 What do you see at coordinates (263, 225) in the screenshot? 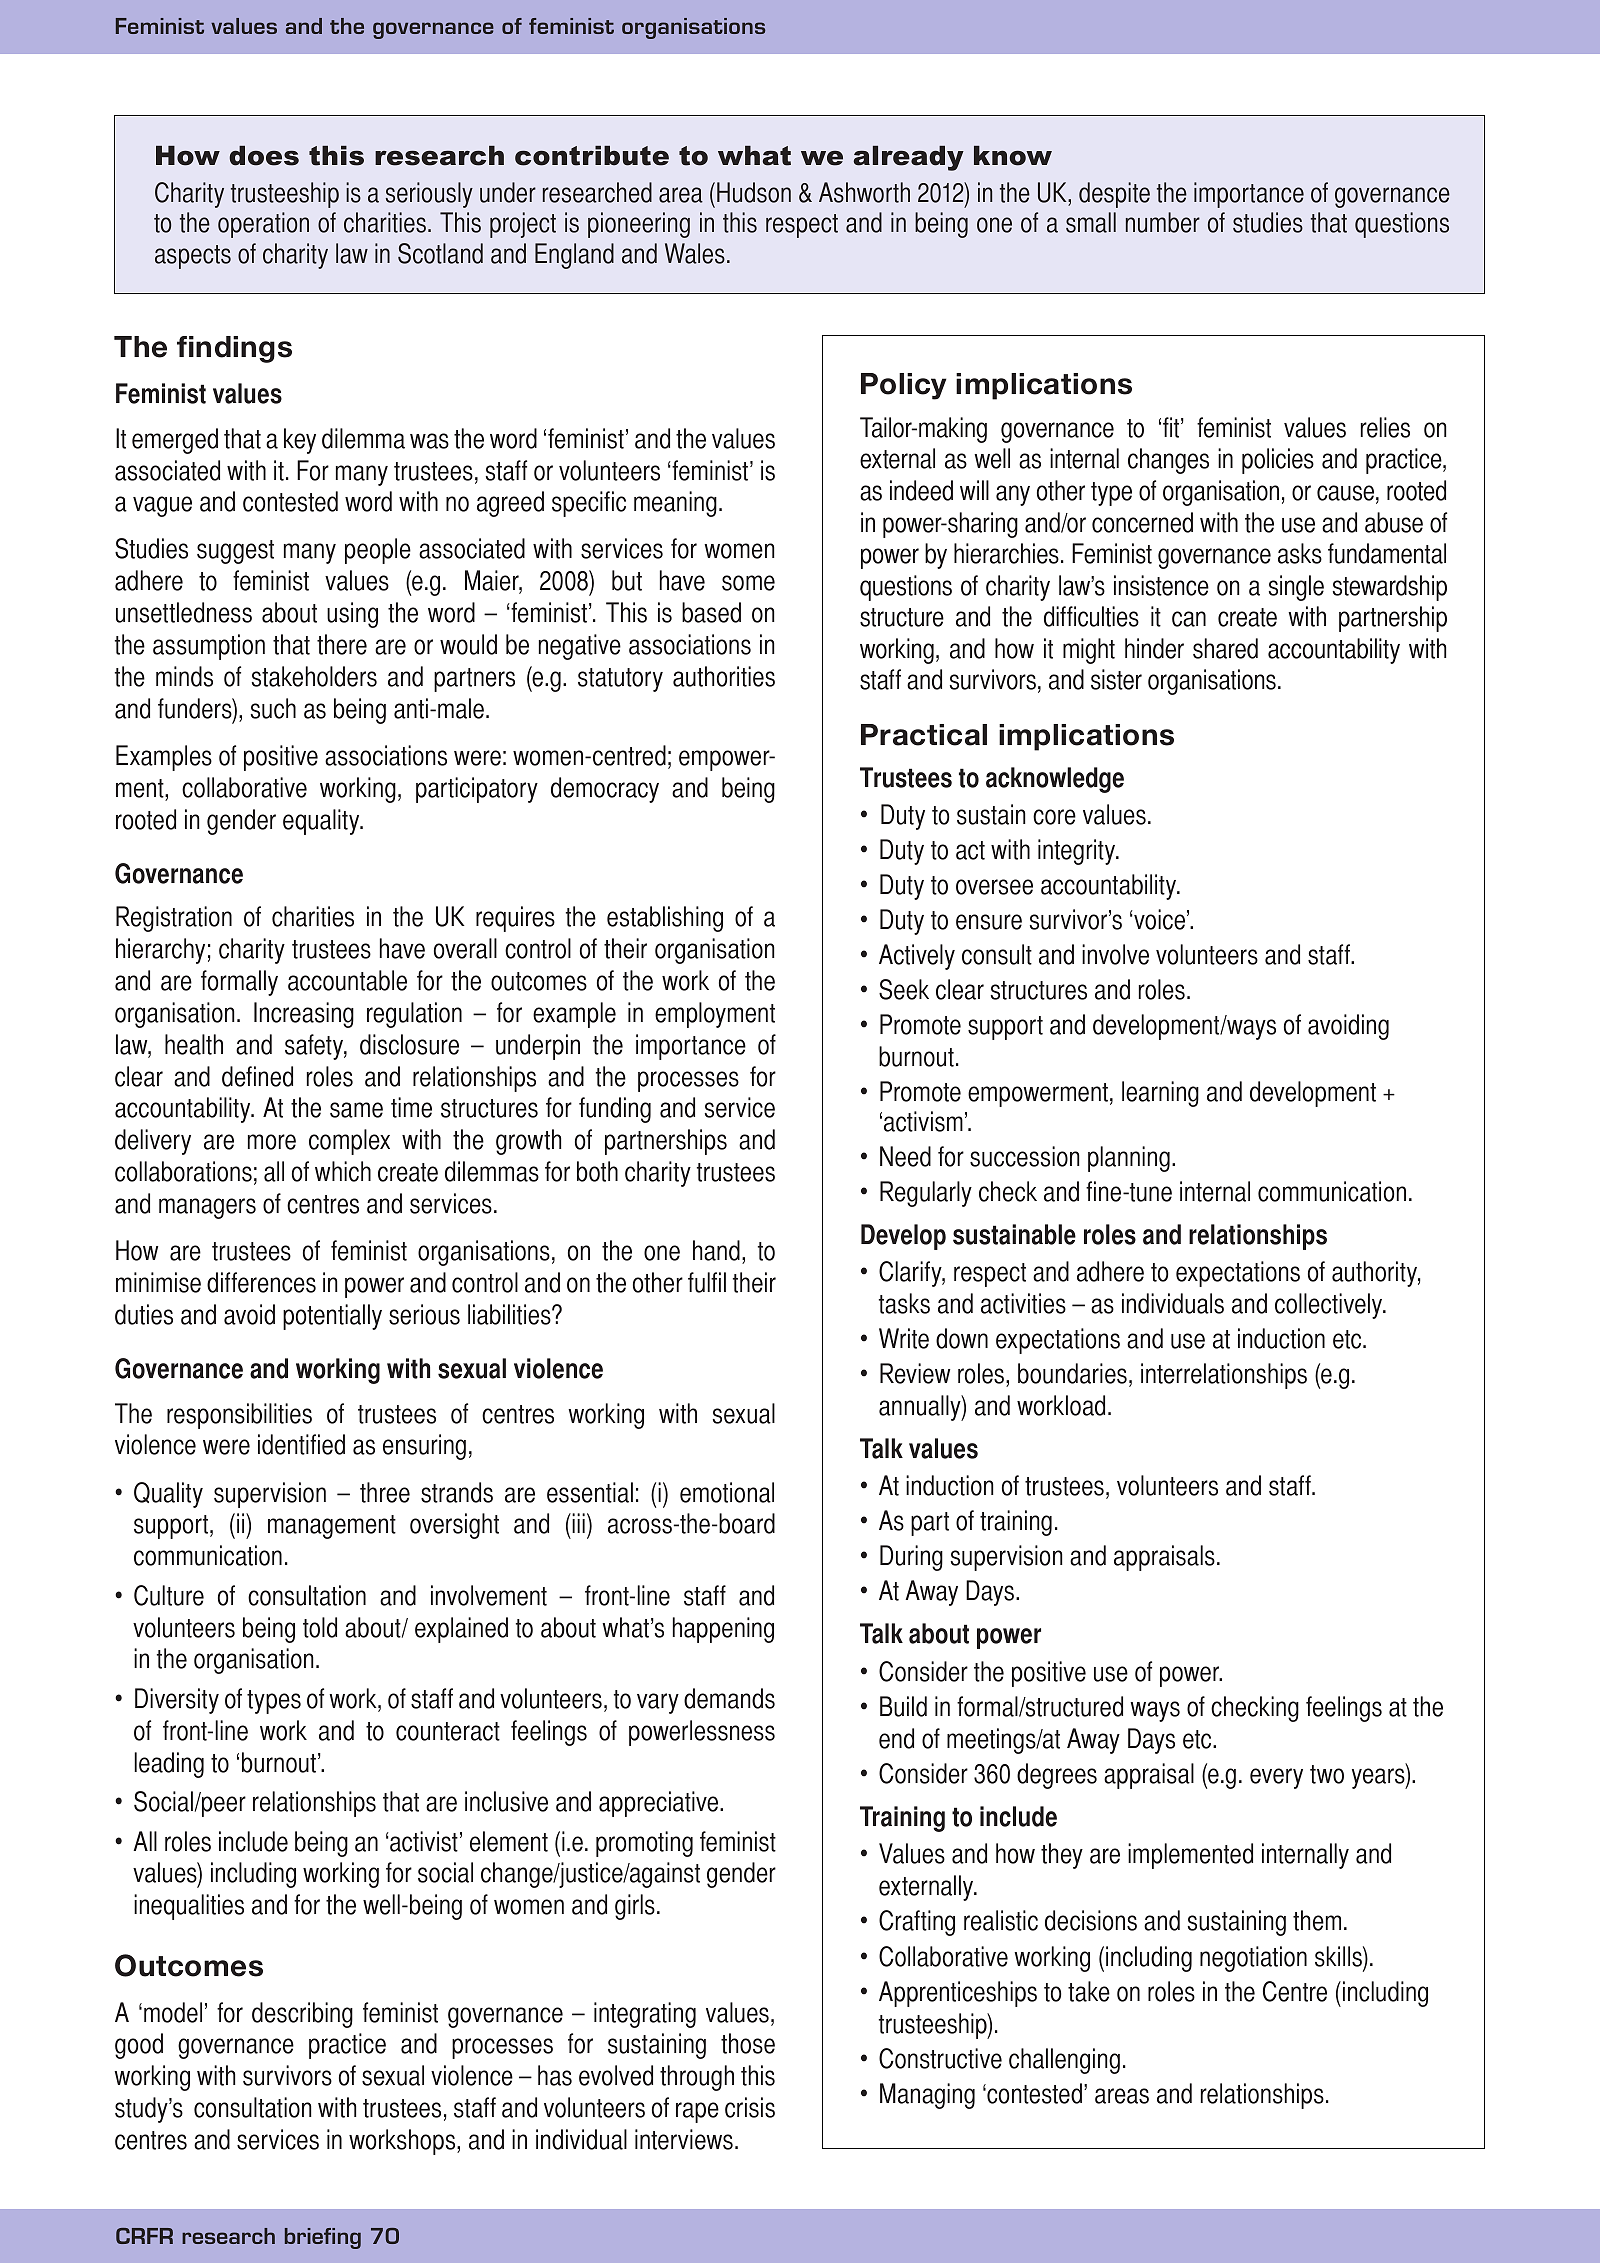
I see `operation` at bounding box center [263, 225].
